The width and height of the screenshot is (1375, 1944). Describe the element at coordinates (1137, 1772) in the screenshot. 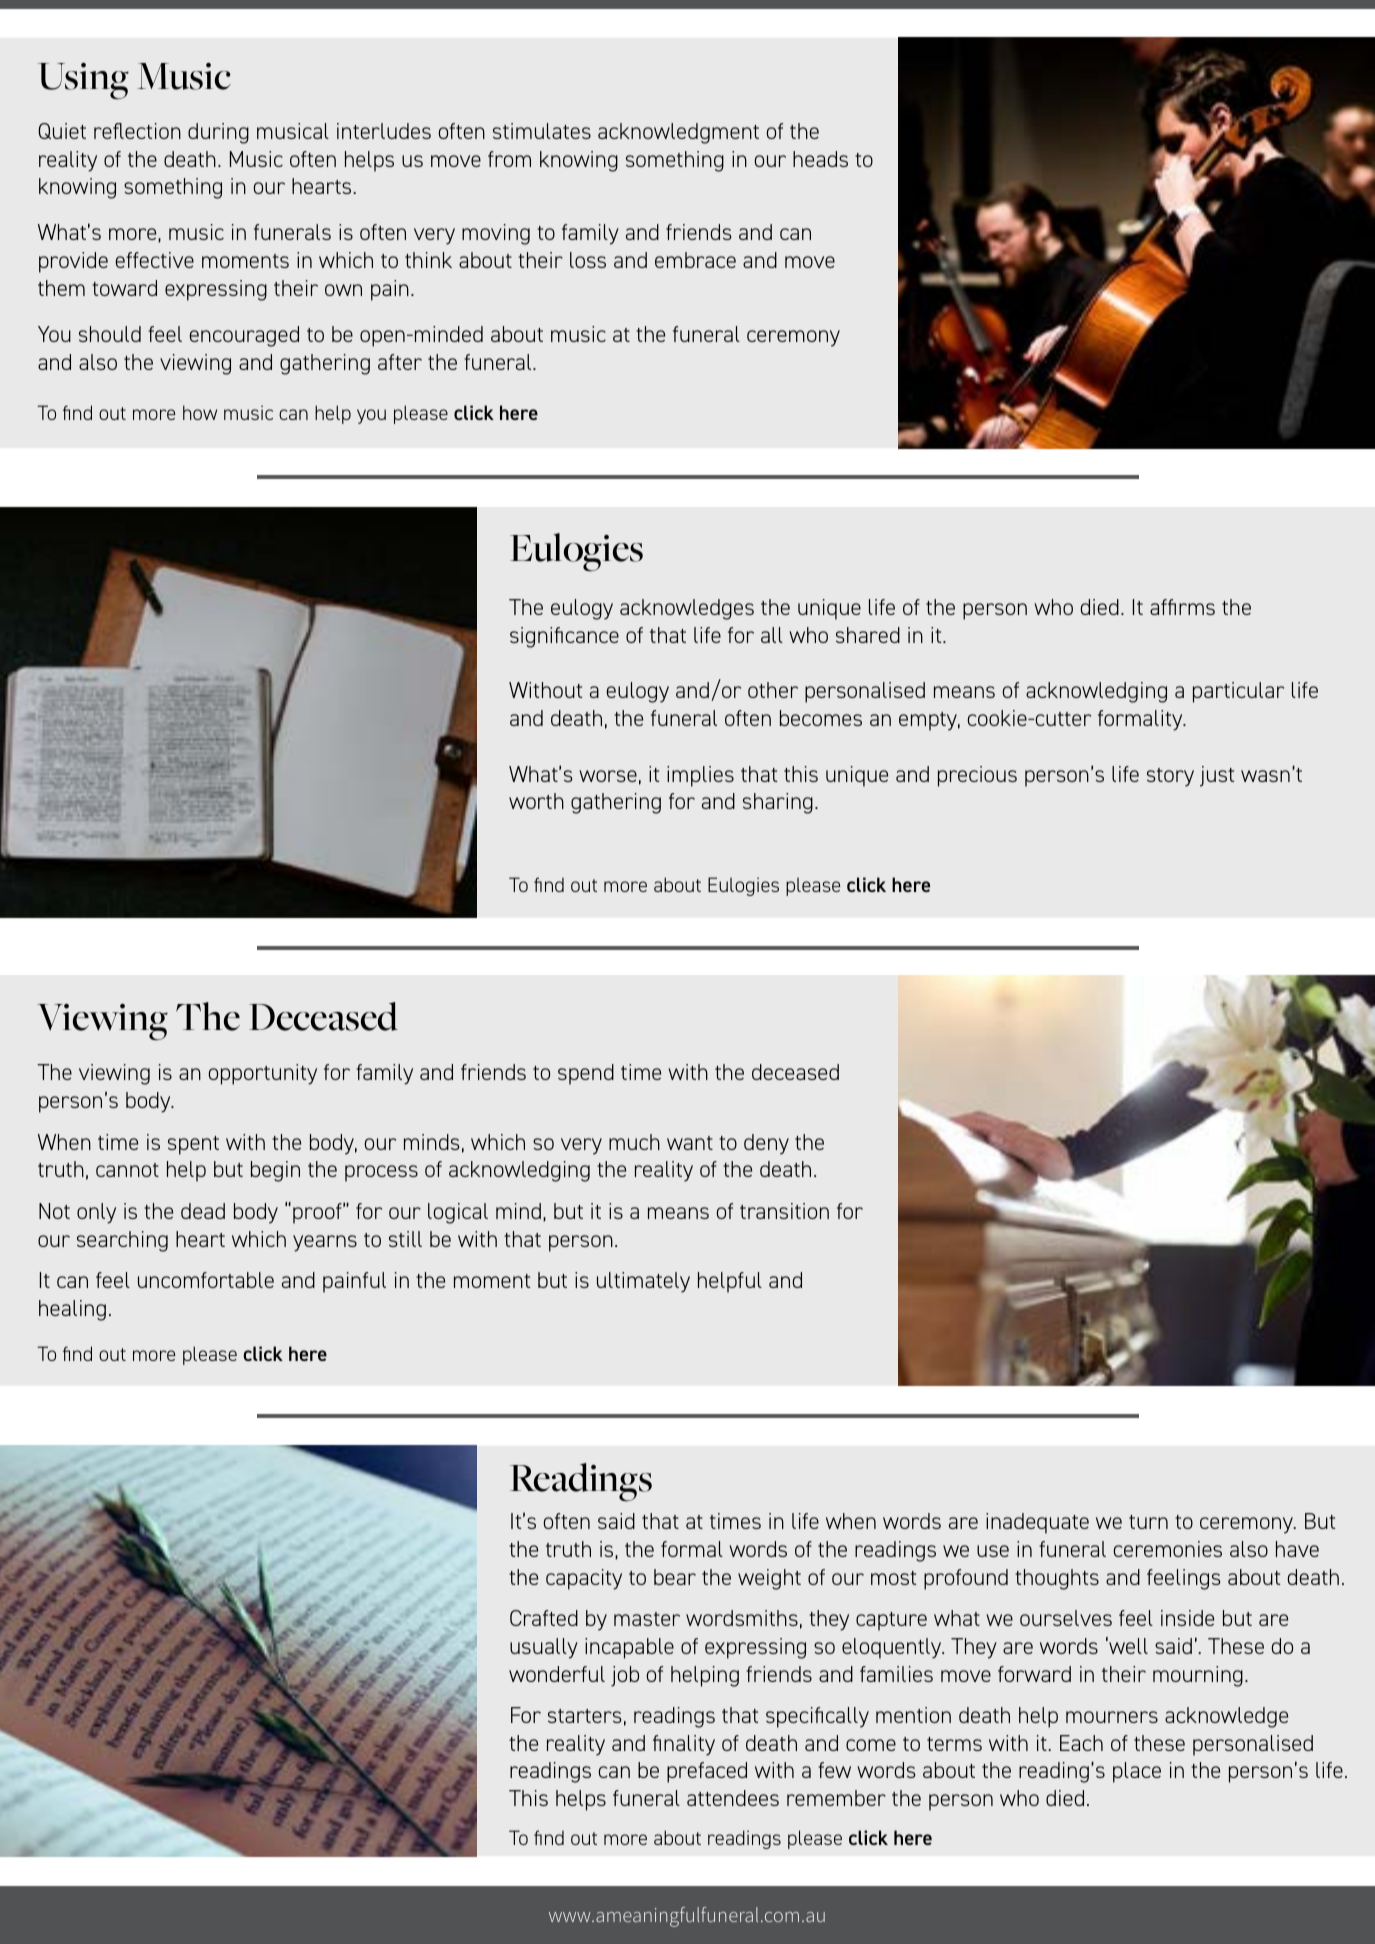

I see `place` at that location.
